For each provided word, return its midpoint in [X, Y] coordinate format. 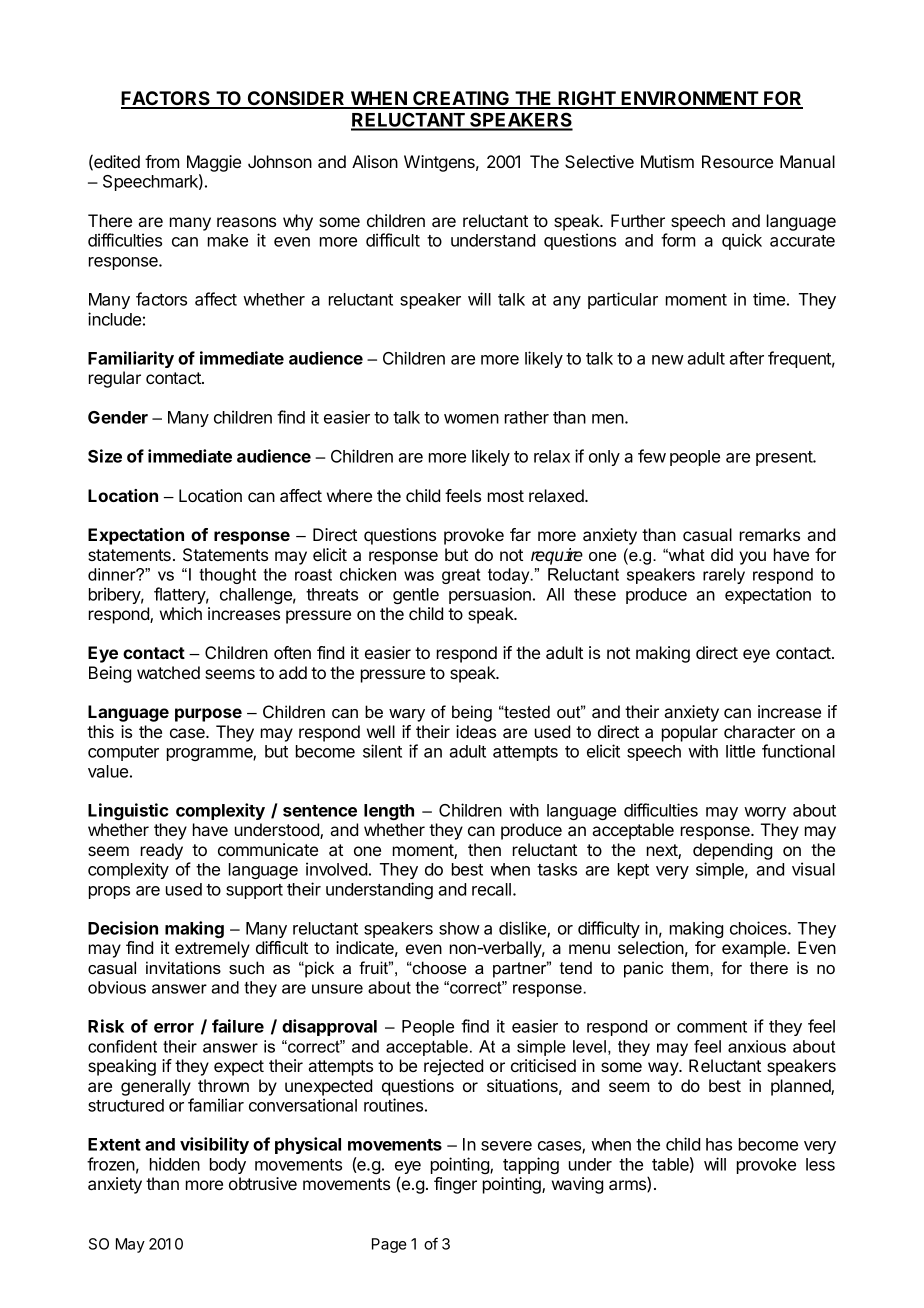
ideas [476, 731]
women [471, 419]
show [459, 928]
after [746, 358]
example [755, 949]
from [162, 161]
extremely [212, 949]
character [759, 731]
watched [168, 672]
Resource [737, 161]
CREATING [461, 99]
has [719, 1144]
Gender [118, 417]
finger [455, 1185]
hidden [175, 1164]
